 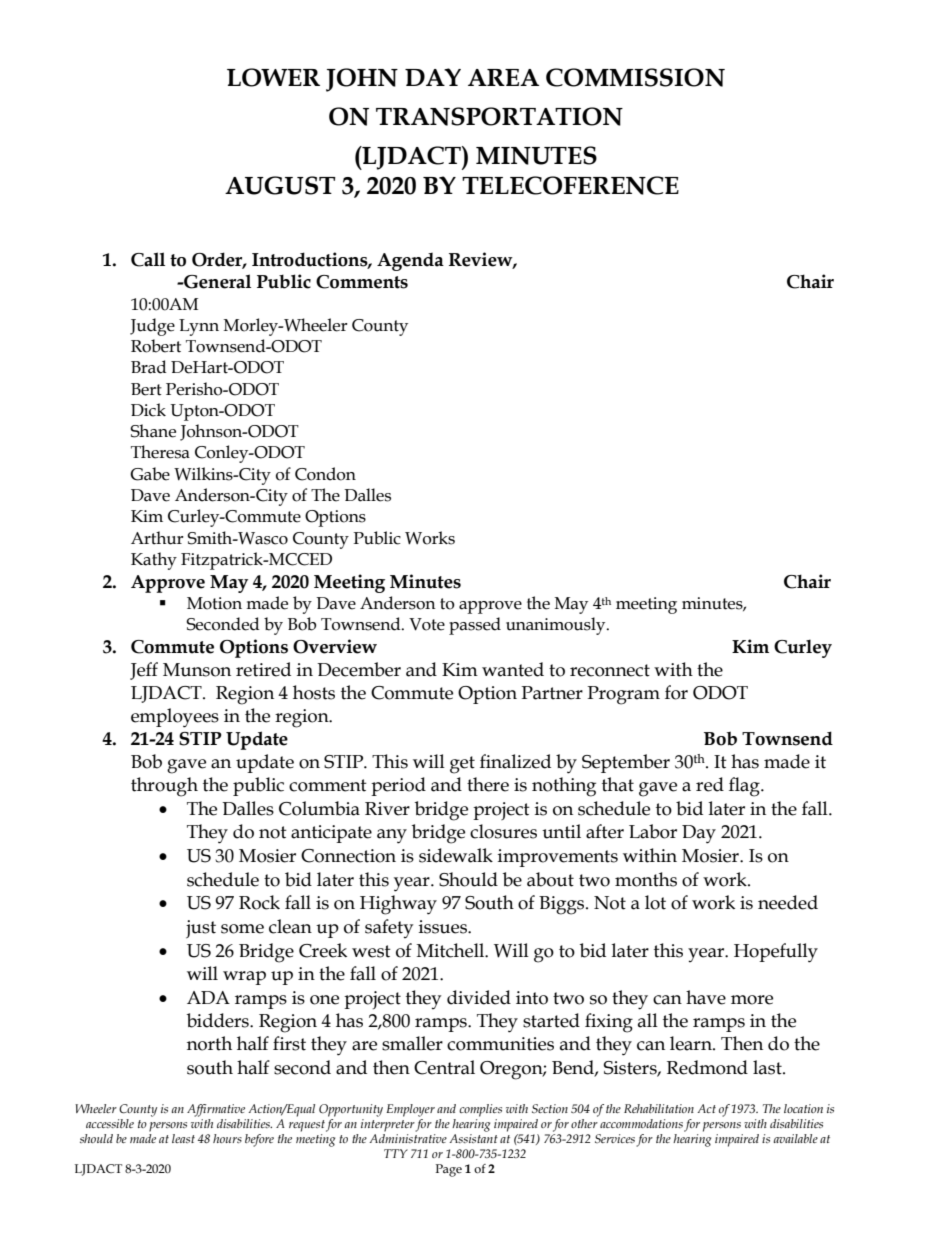 What do you see at coordinates (183, 1138) in the document?
I see `least` at bounding box center [183, 1138].
